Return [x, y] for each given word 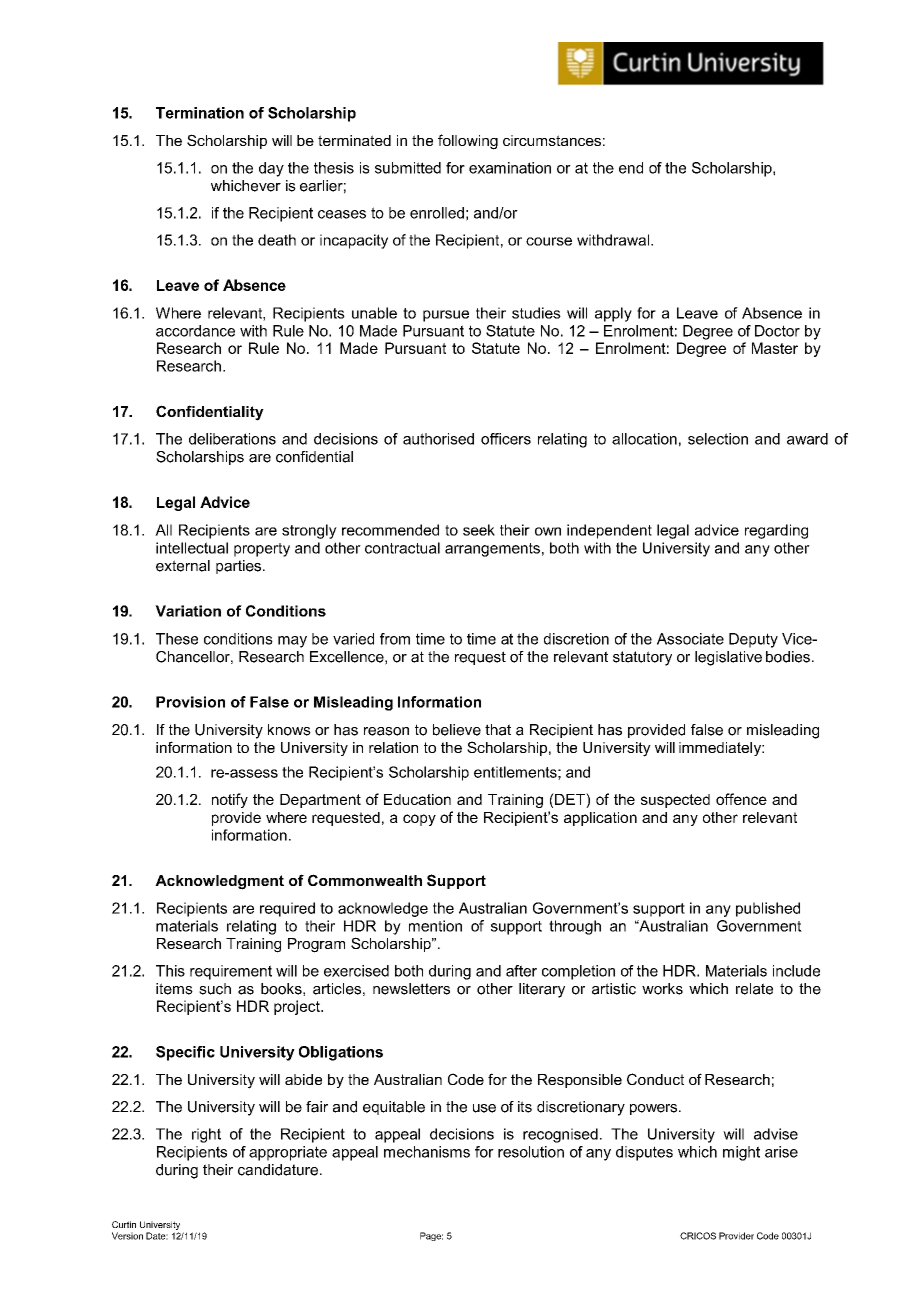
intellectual [192, 548]
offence [741, 799]
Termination [200, 113]
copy [419, 820]
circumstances [552, 140]
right [206, 1135]
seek [479, 530]
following [468, 142]
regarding [776, 531]
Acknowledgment [219, 882]
